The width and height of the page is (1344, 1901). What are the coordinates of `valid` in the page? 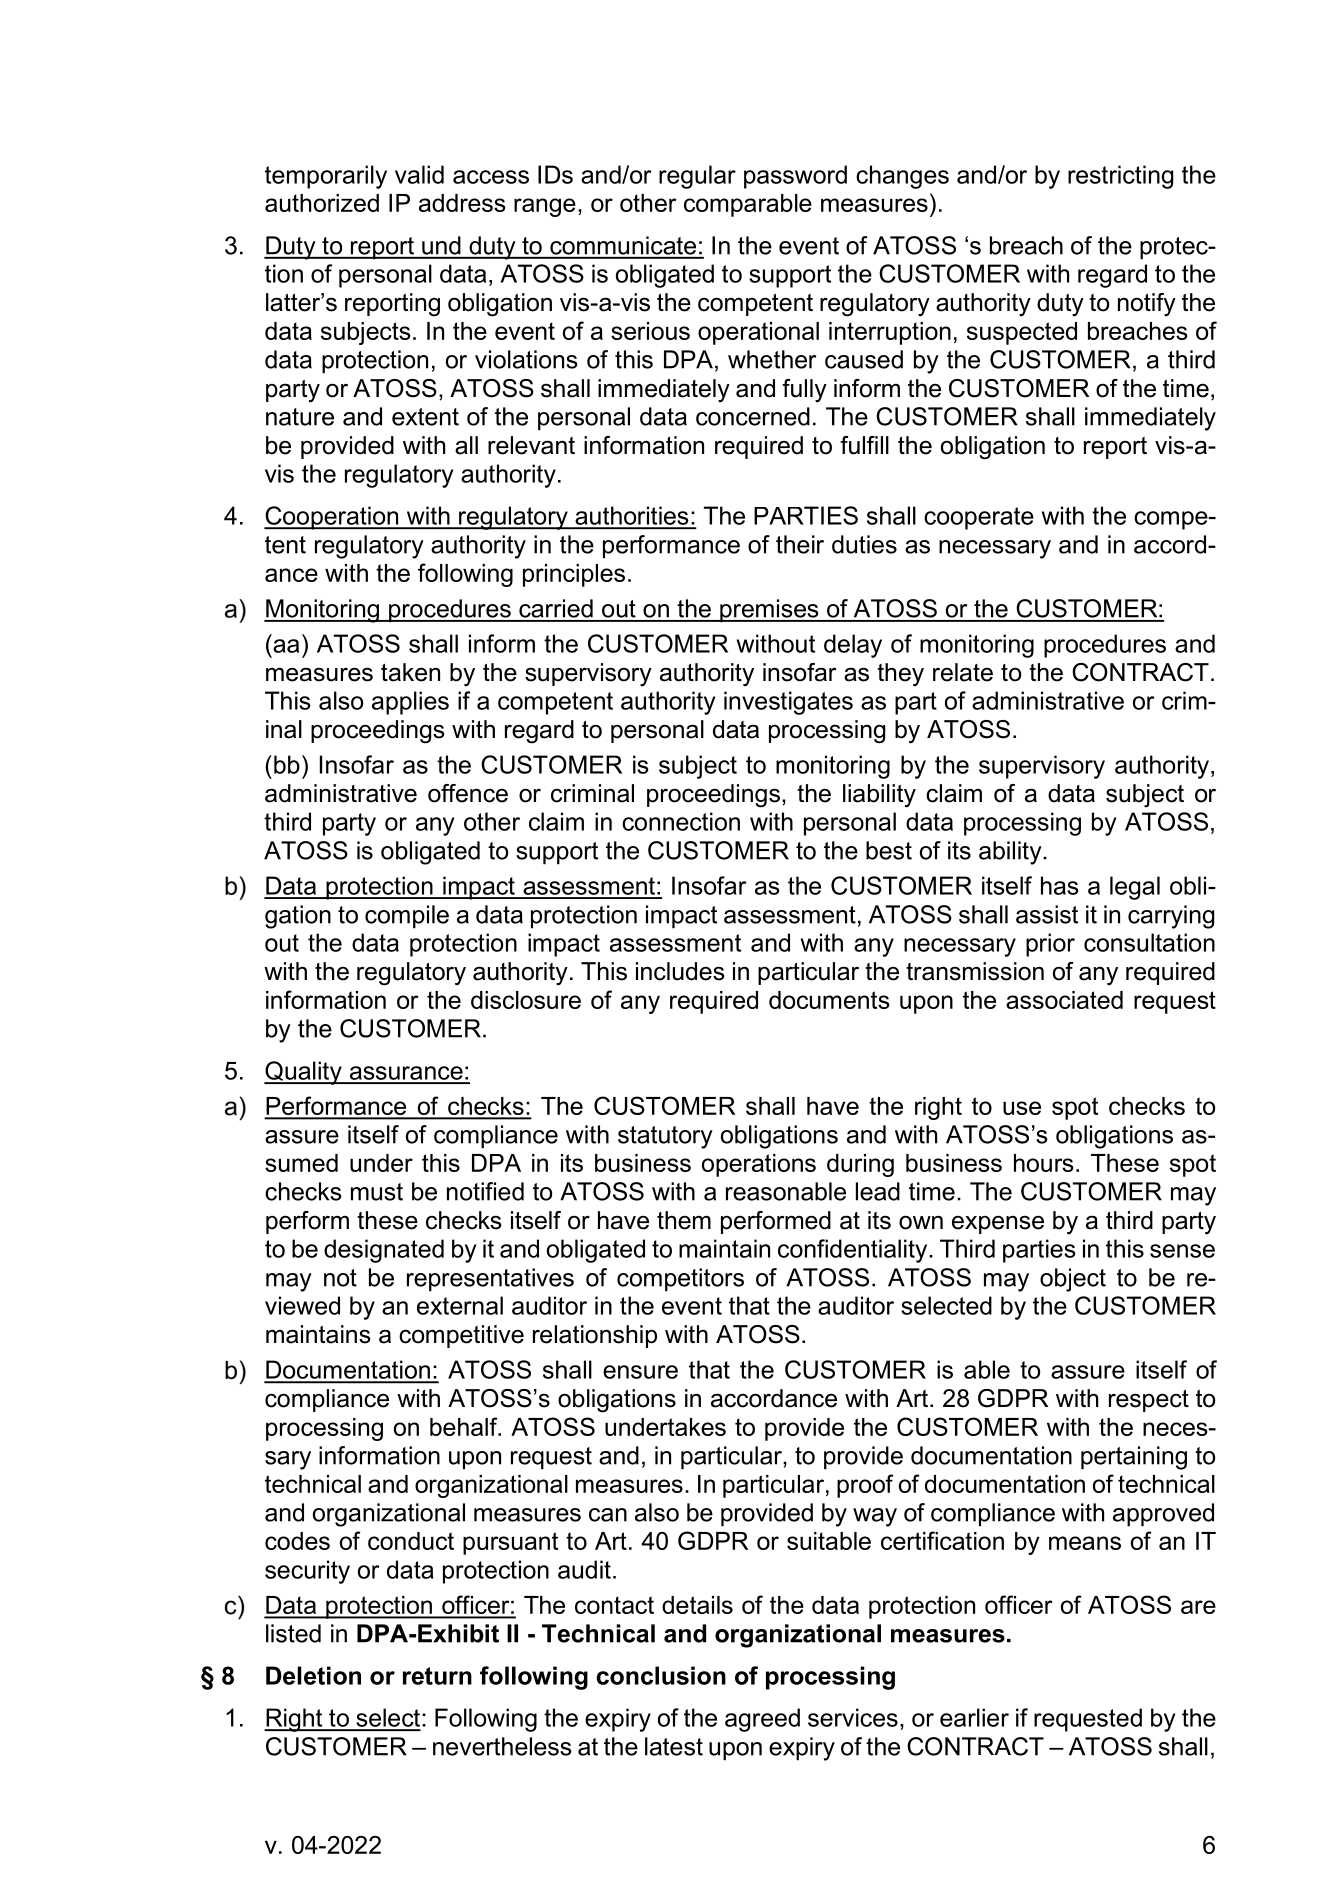 It's located at (419, 174).
